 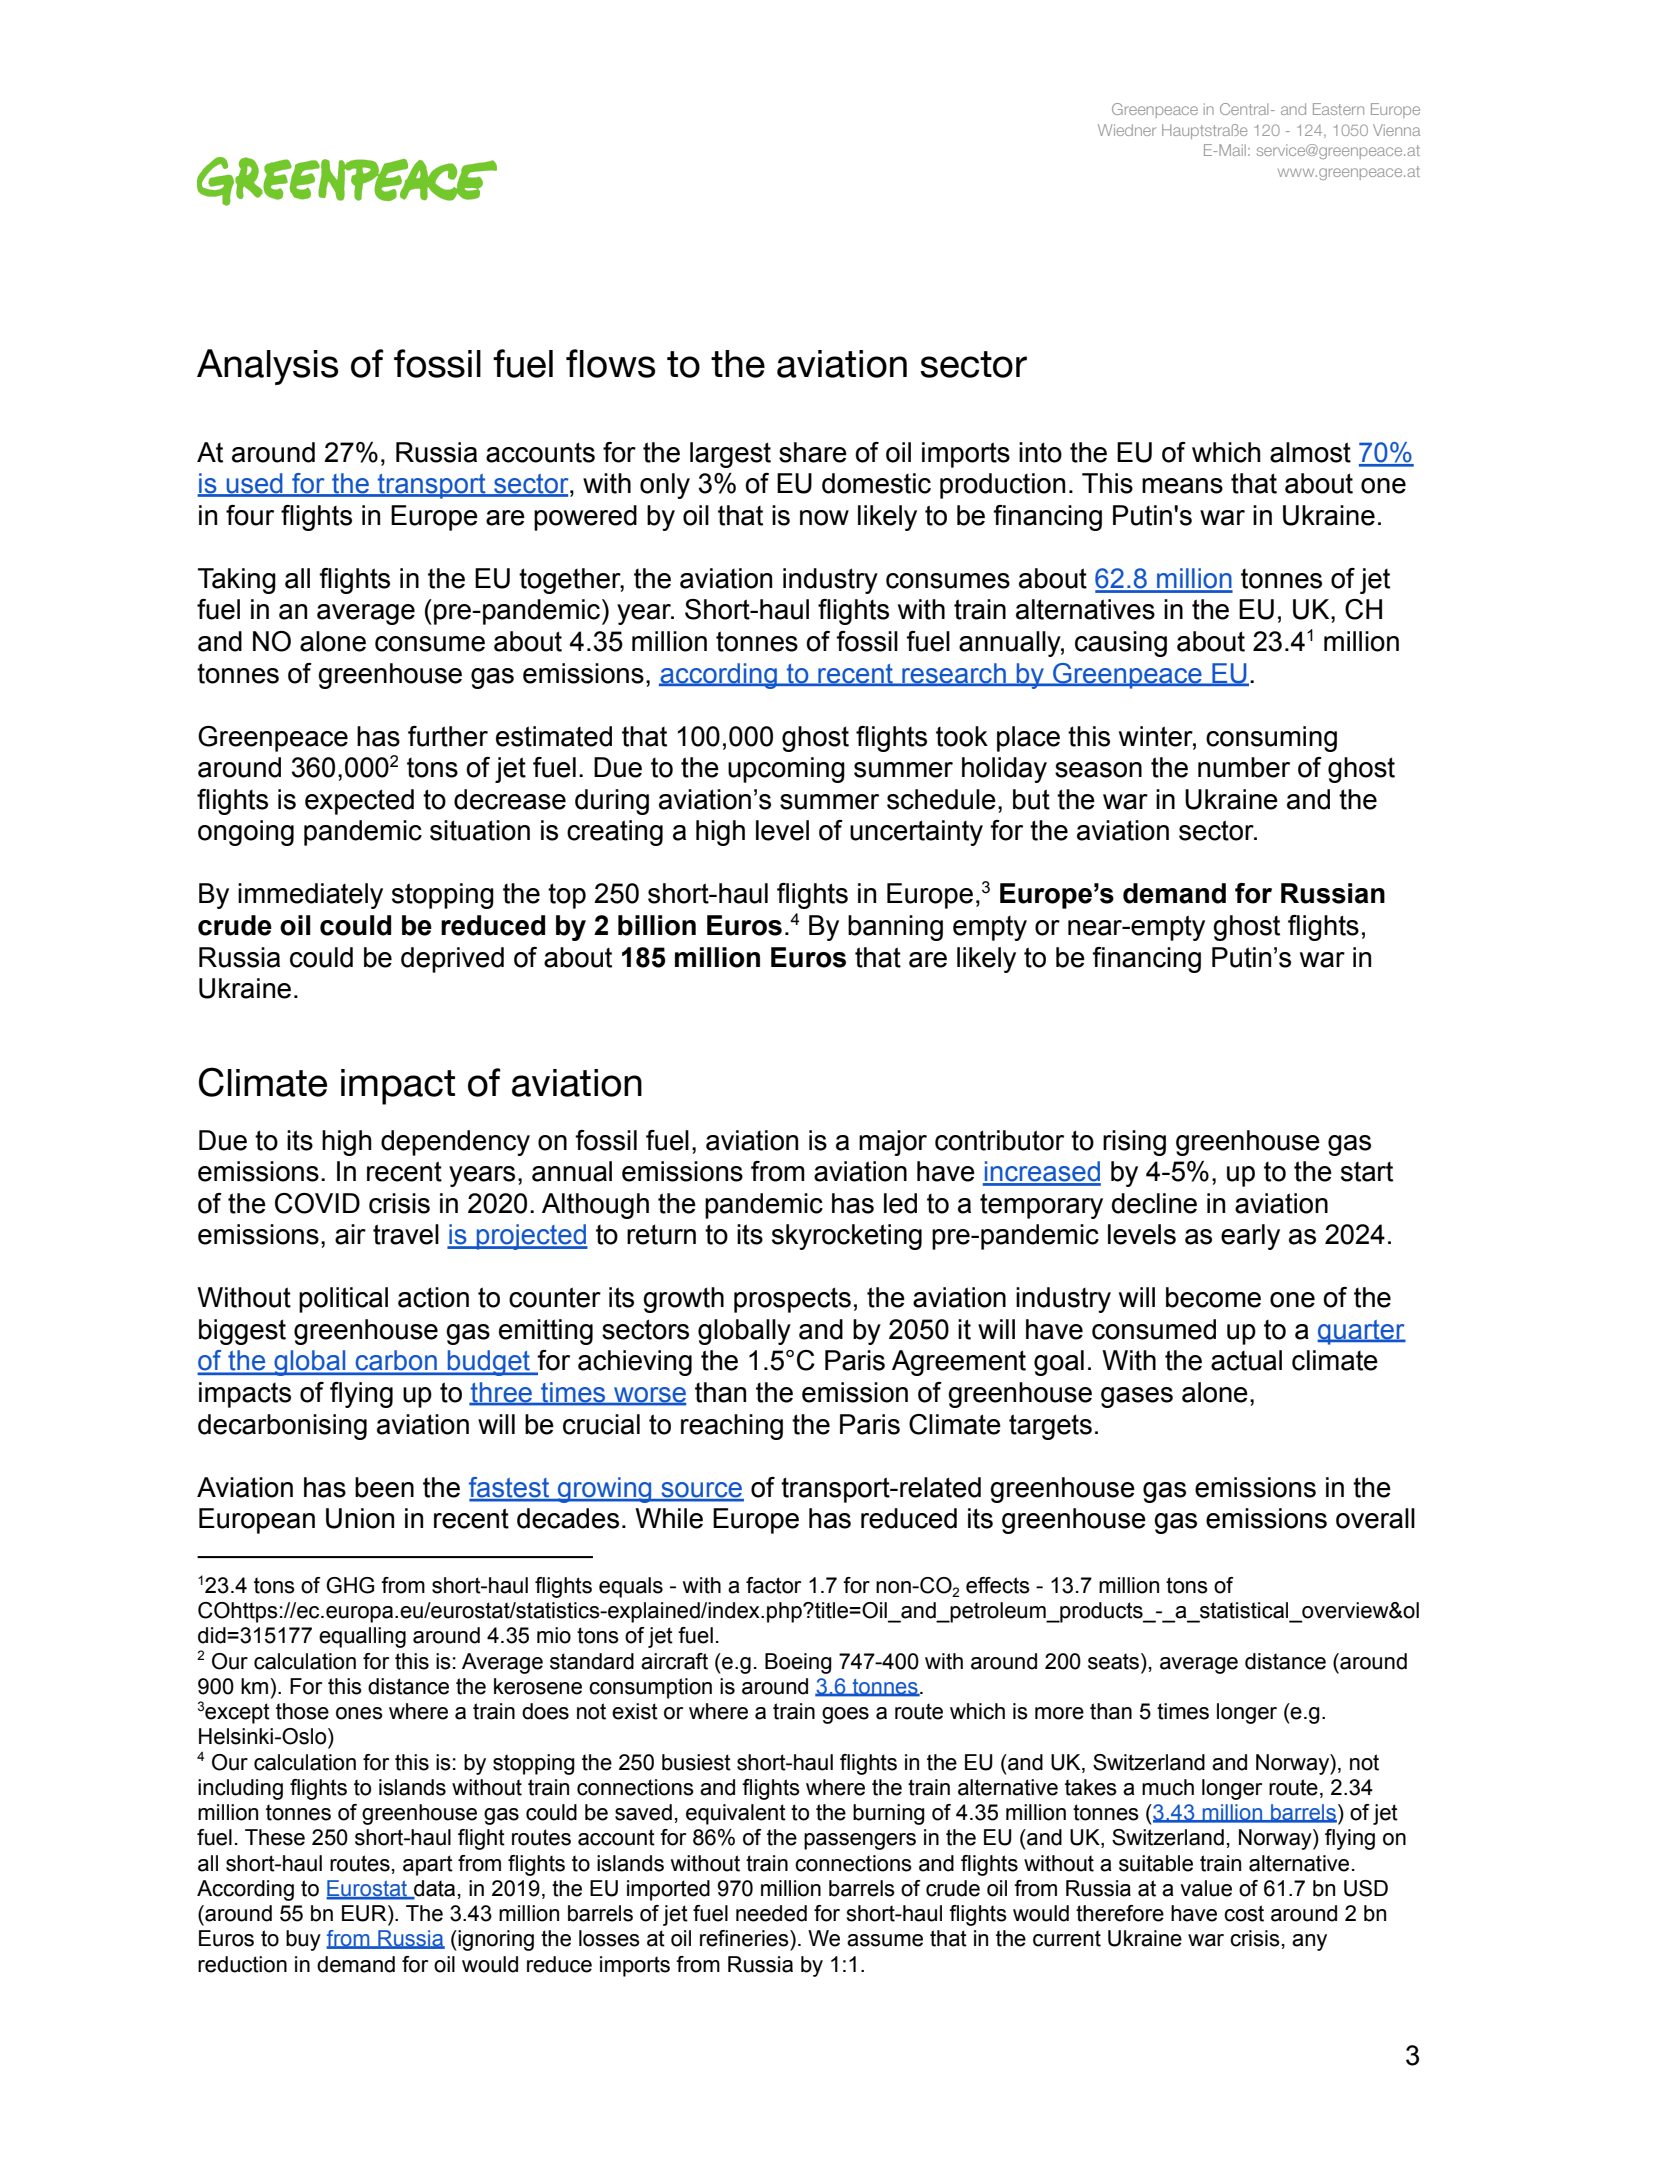 I want to click on causing, so click(x=1121, y=644).
